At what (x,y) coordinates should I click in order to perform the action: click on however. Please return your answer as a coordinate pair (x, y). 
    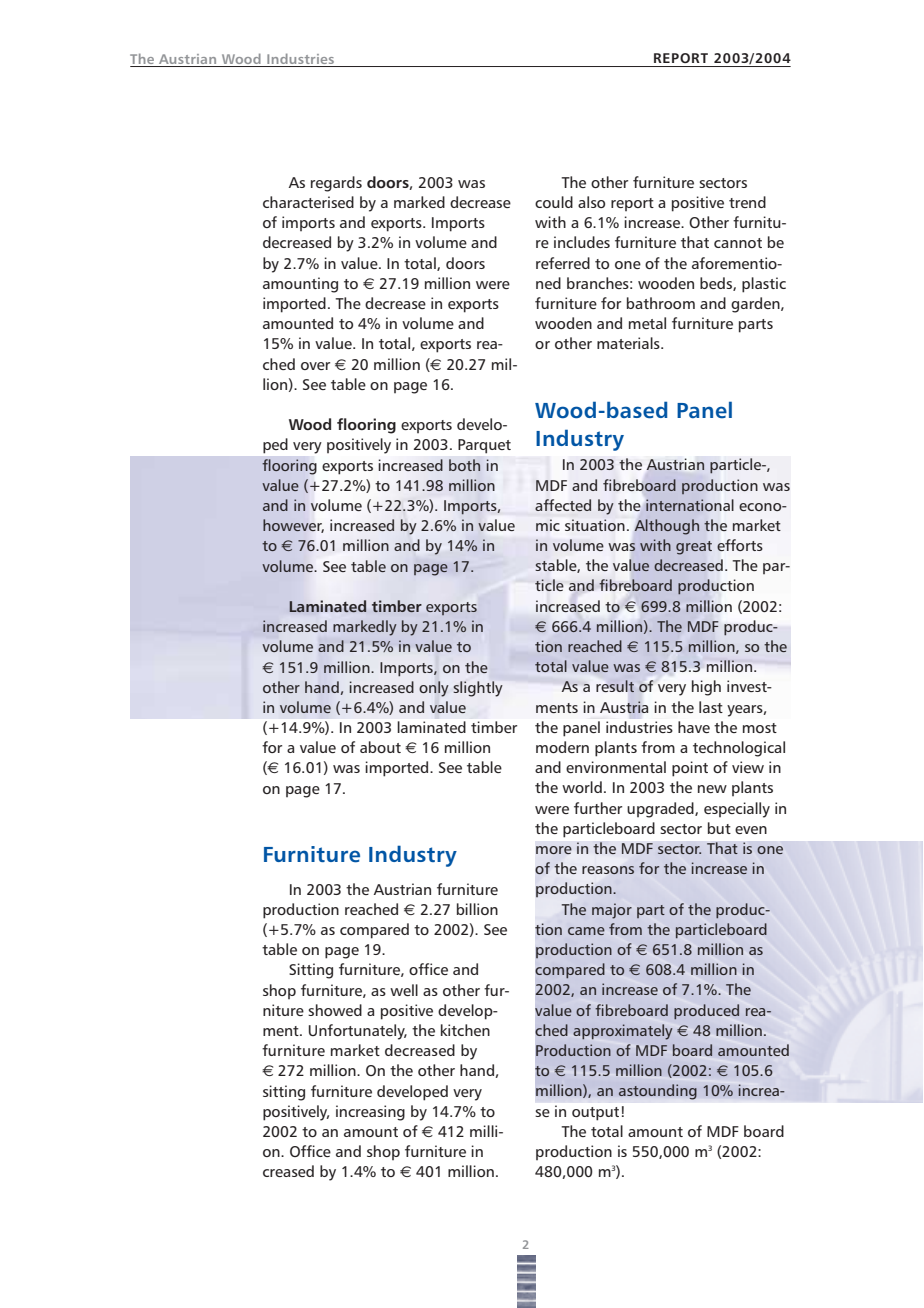
    Looking at the image, I should click on (293, 526).
